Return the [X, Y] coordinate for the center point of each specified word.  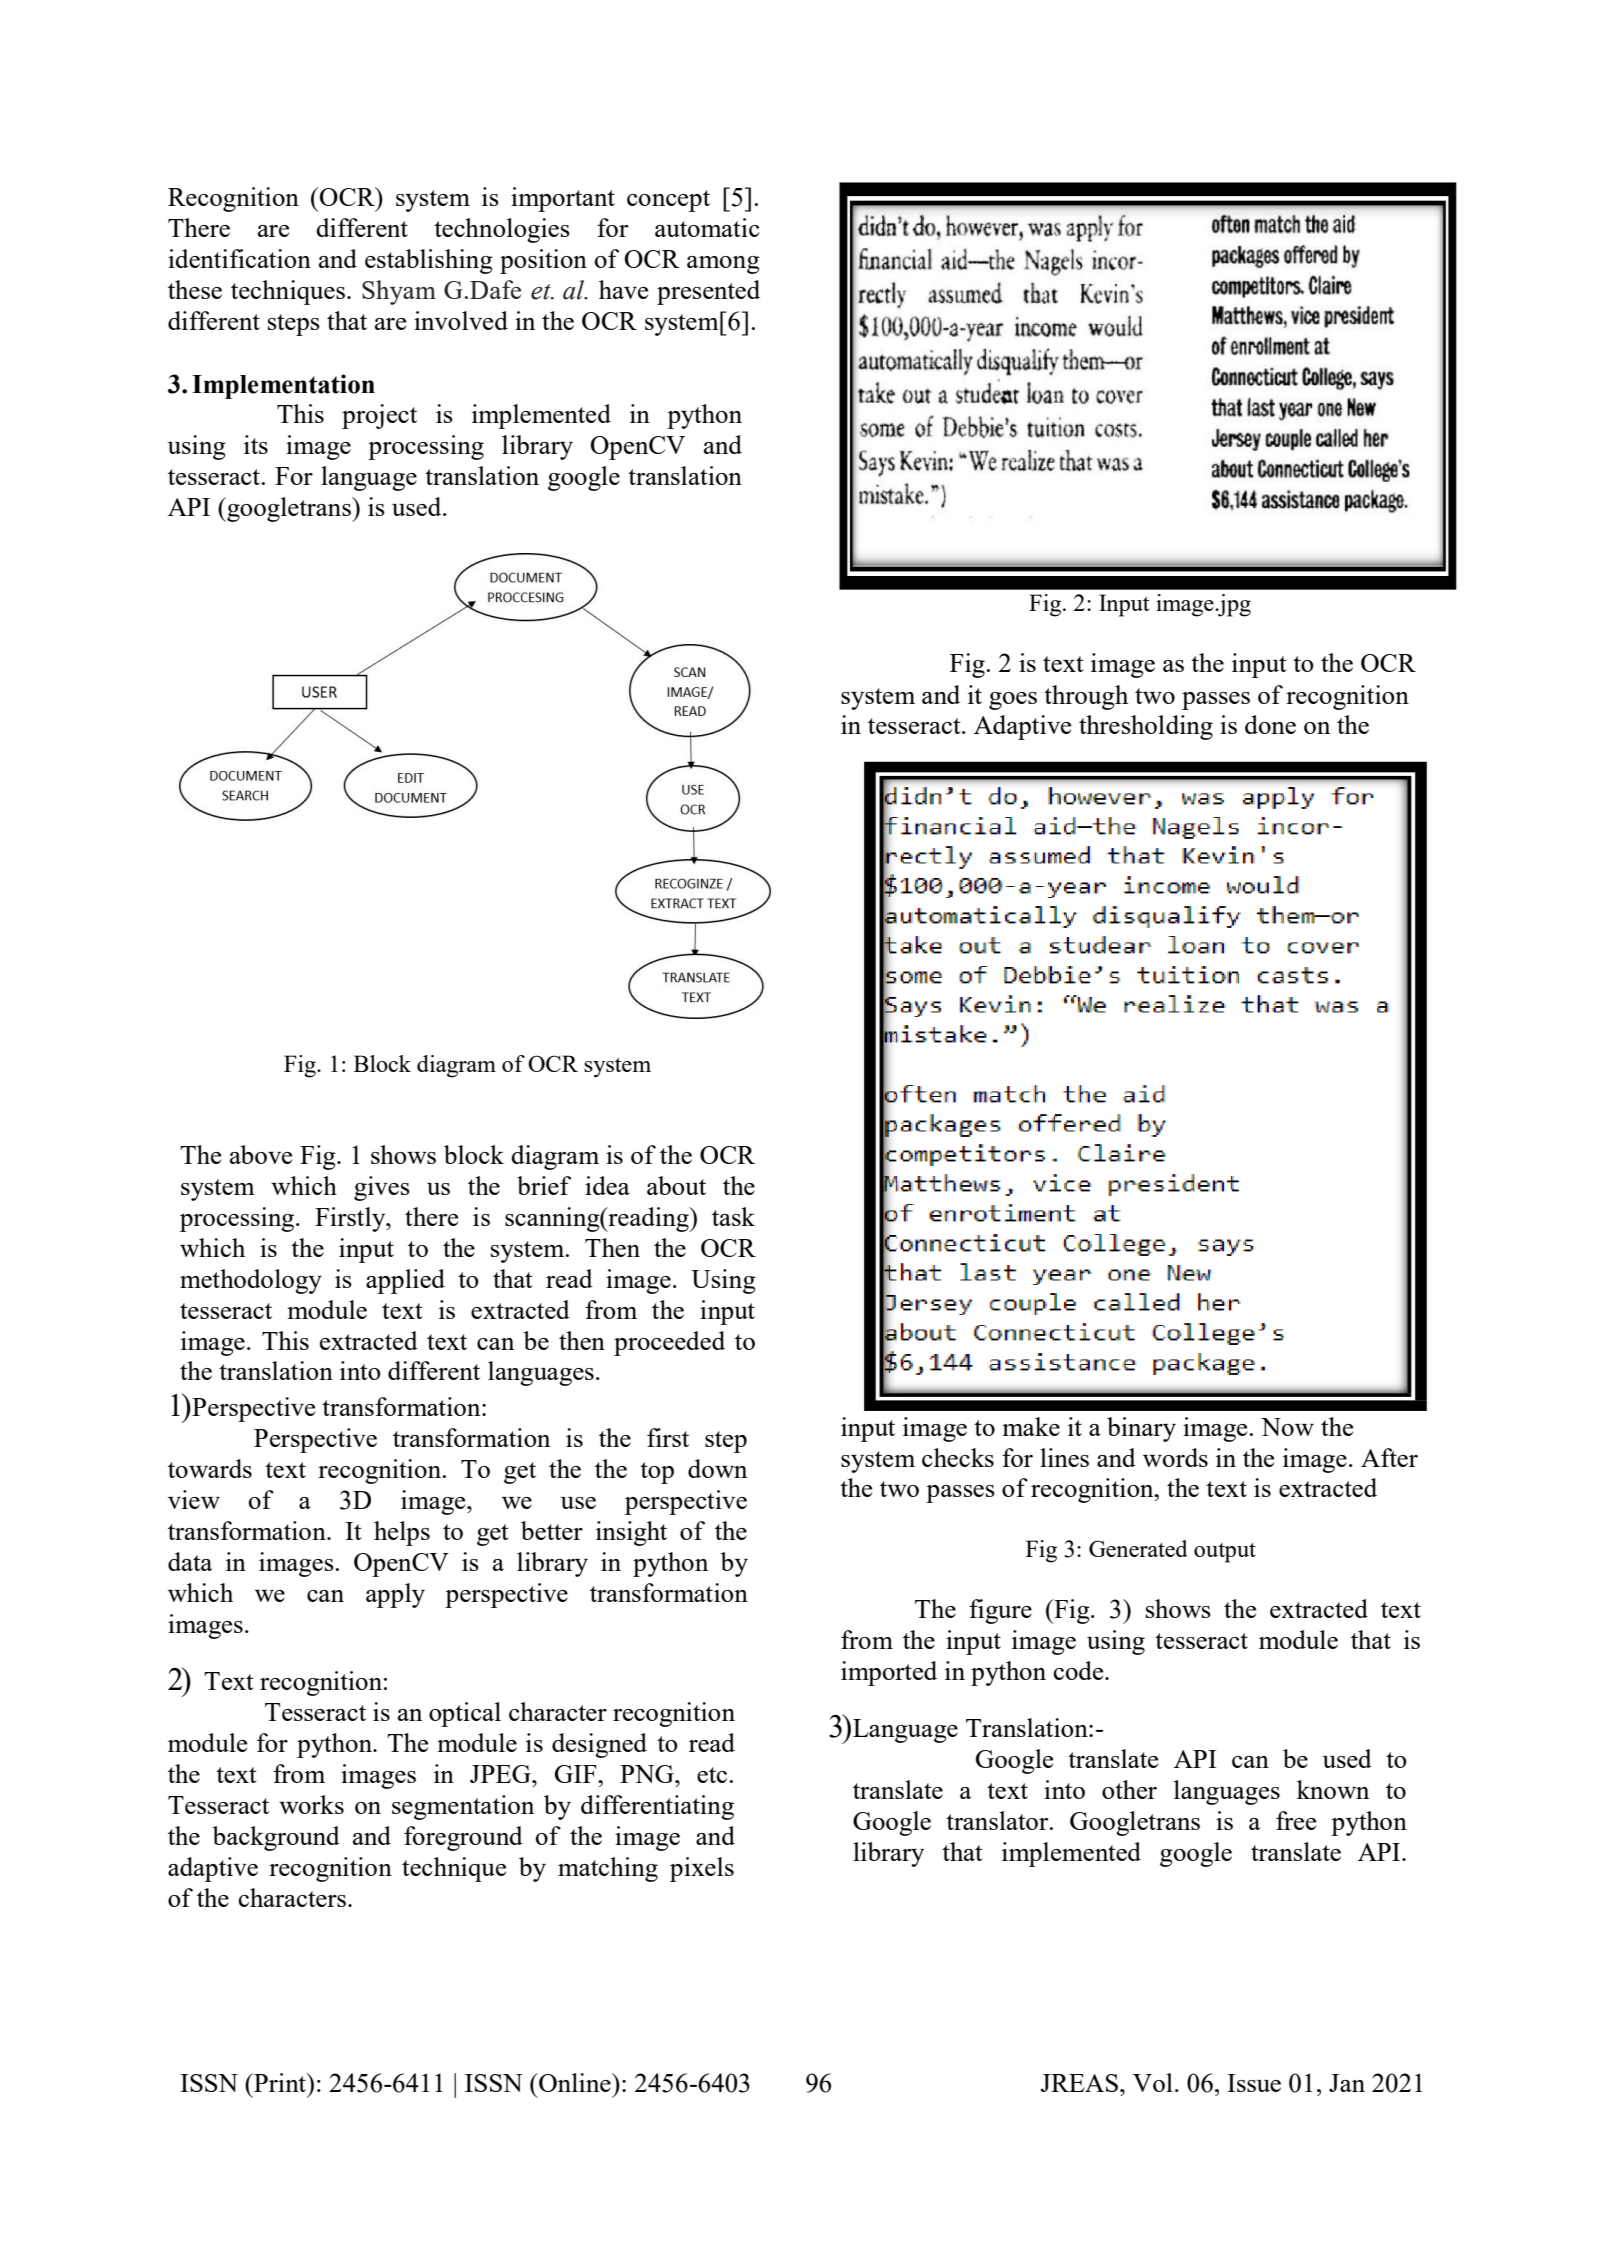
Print [280, 2082]
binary [1141, 1429]
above [261, 1154]
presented [708, 292]
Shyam [399, 292]
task [733, 1216]
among [723, 265]
